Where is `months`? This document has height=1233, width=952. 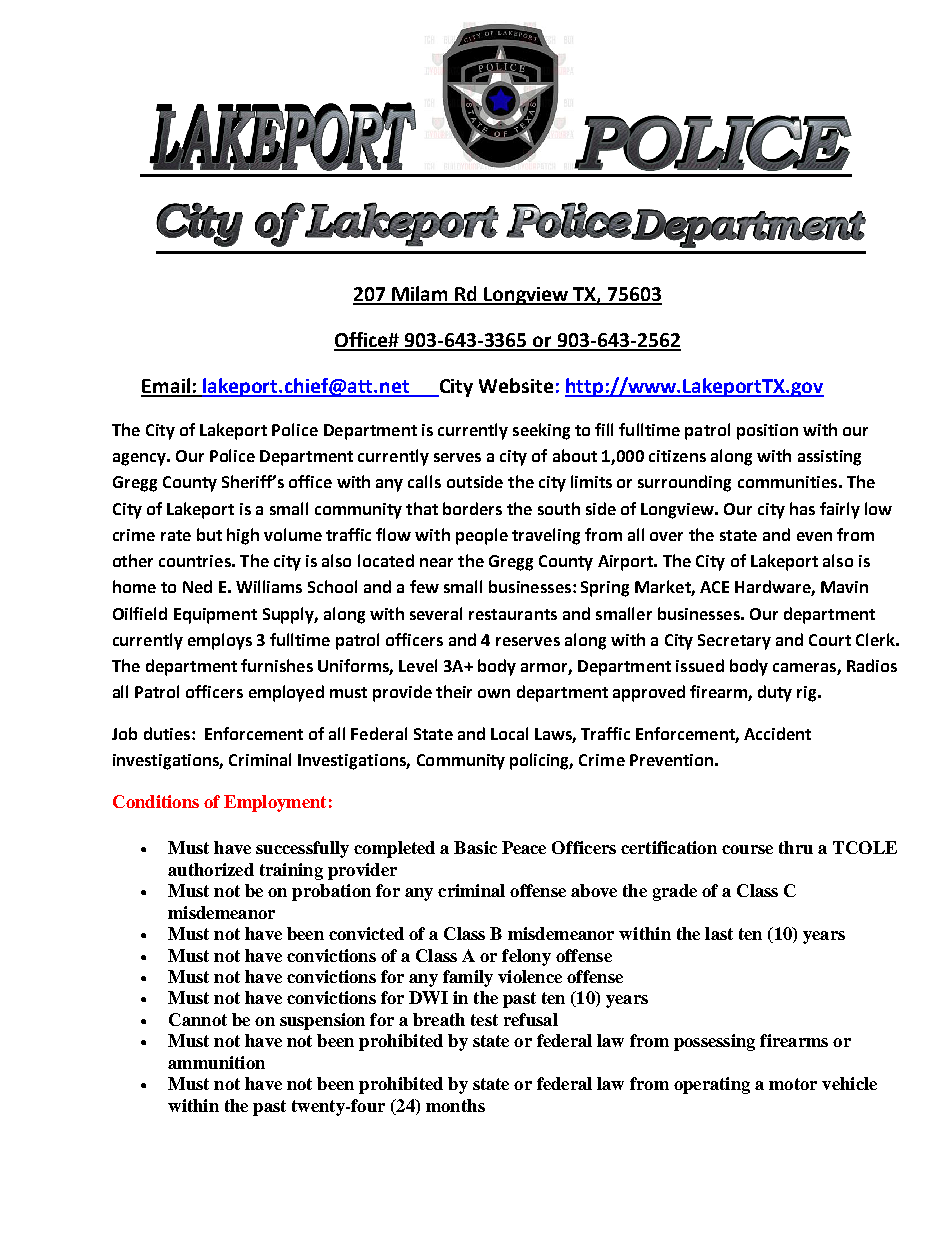 months is located at coordinates (455, 1105).
